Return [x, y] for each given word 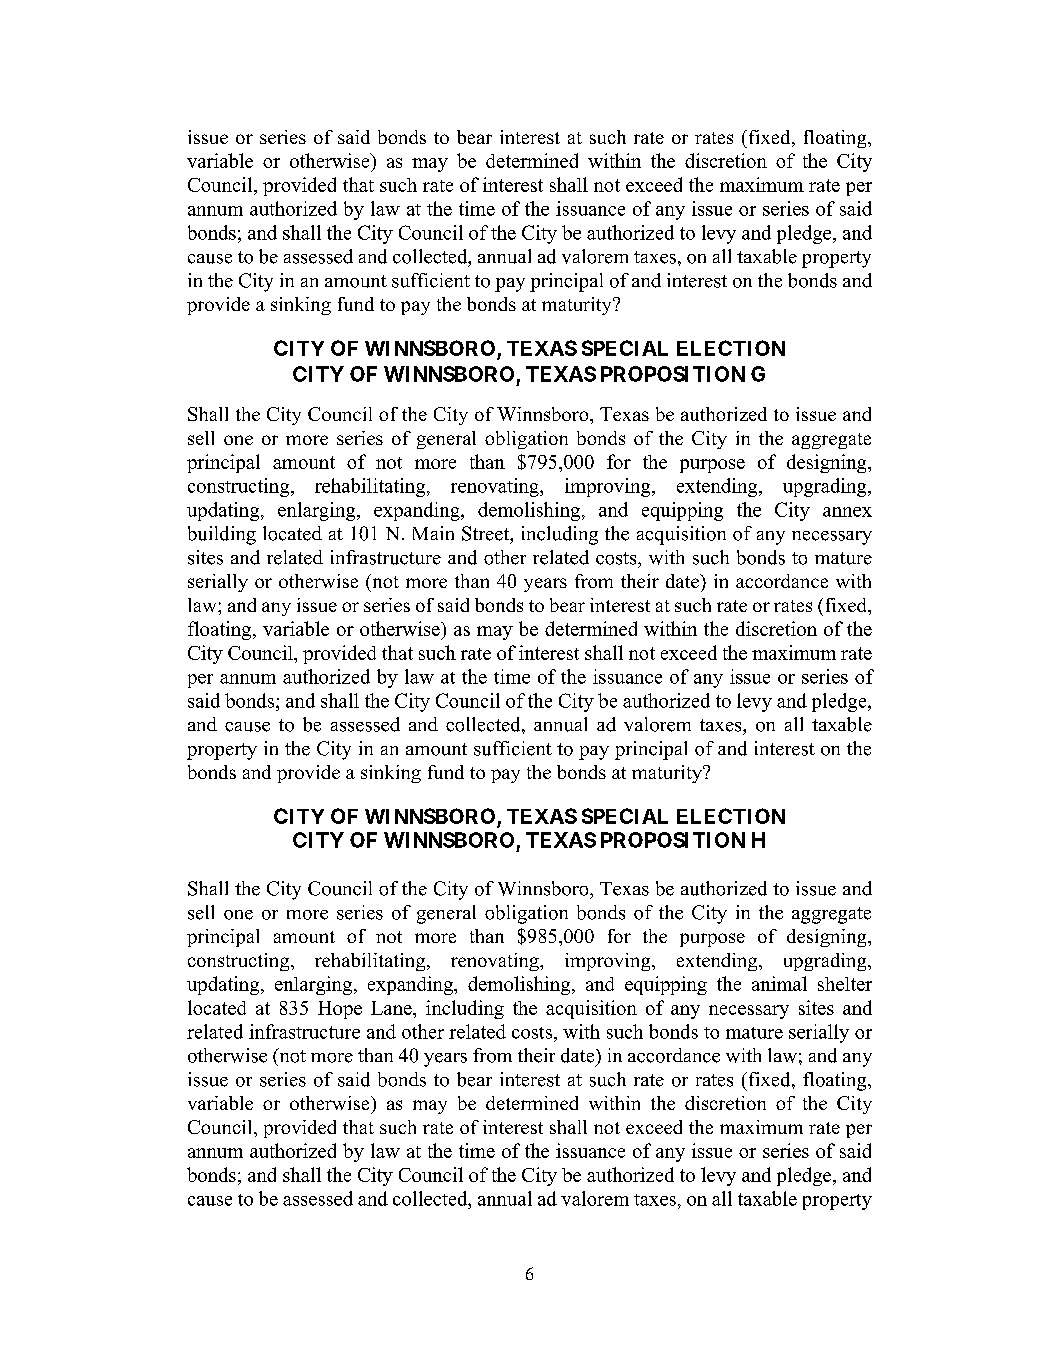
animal [779, 983]
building [222, 535]
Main [433, 533]
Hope [340, 1010]
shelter [845, 984]
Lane [392, 1008]
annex [847, 512]
